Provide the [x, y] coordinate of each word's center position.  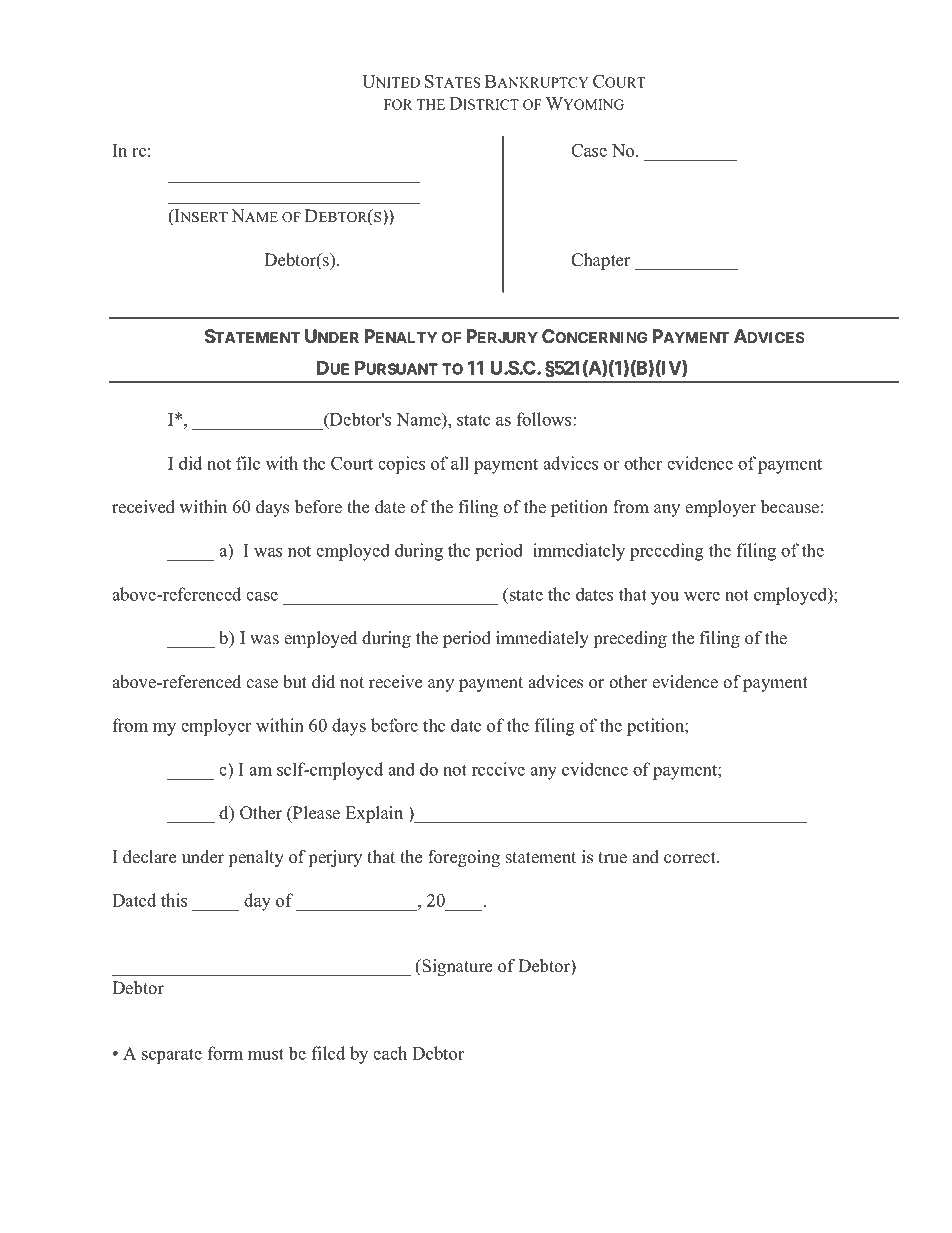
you [665, 598]
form [225, 1053]
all [460, 463]
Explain [374, 814]
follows [545, 419]
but [295, 682]
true [612, 858]
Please [315, 813]
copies [401, 465]
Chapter [601, 261]
